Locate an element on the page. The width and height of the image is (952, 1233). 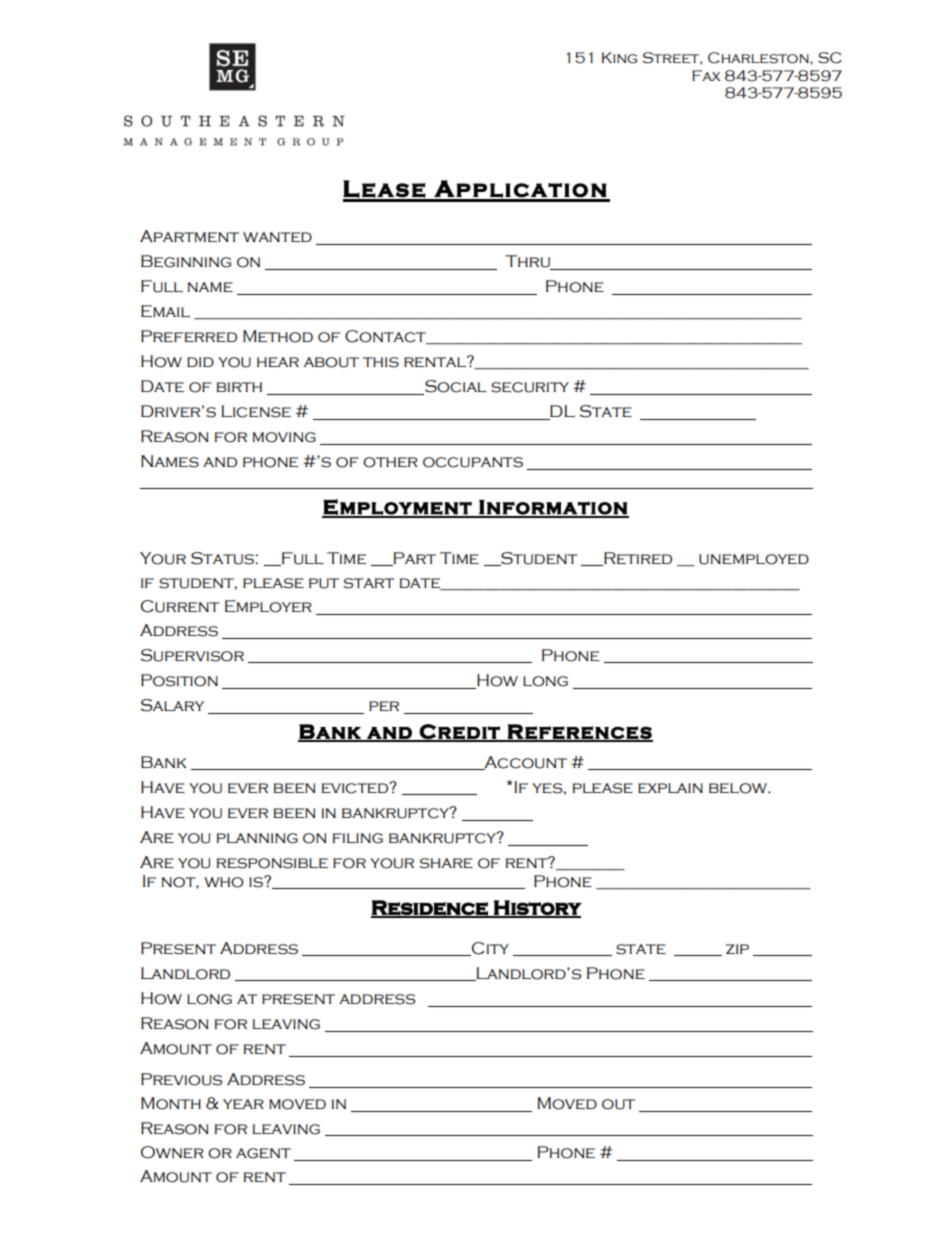
year is located at coordinates (243, 1104).
